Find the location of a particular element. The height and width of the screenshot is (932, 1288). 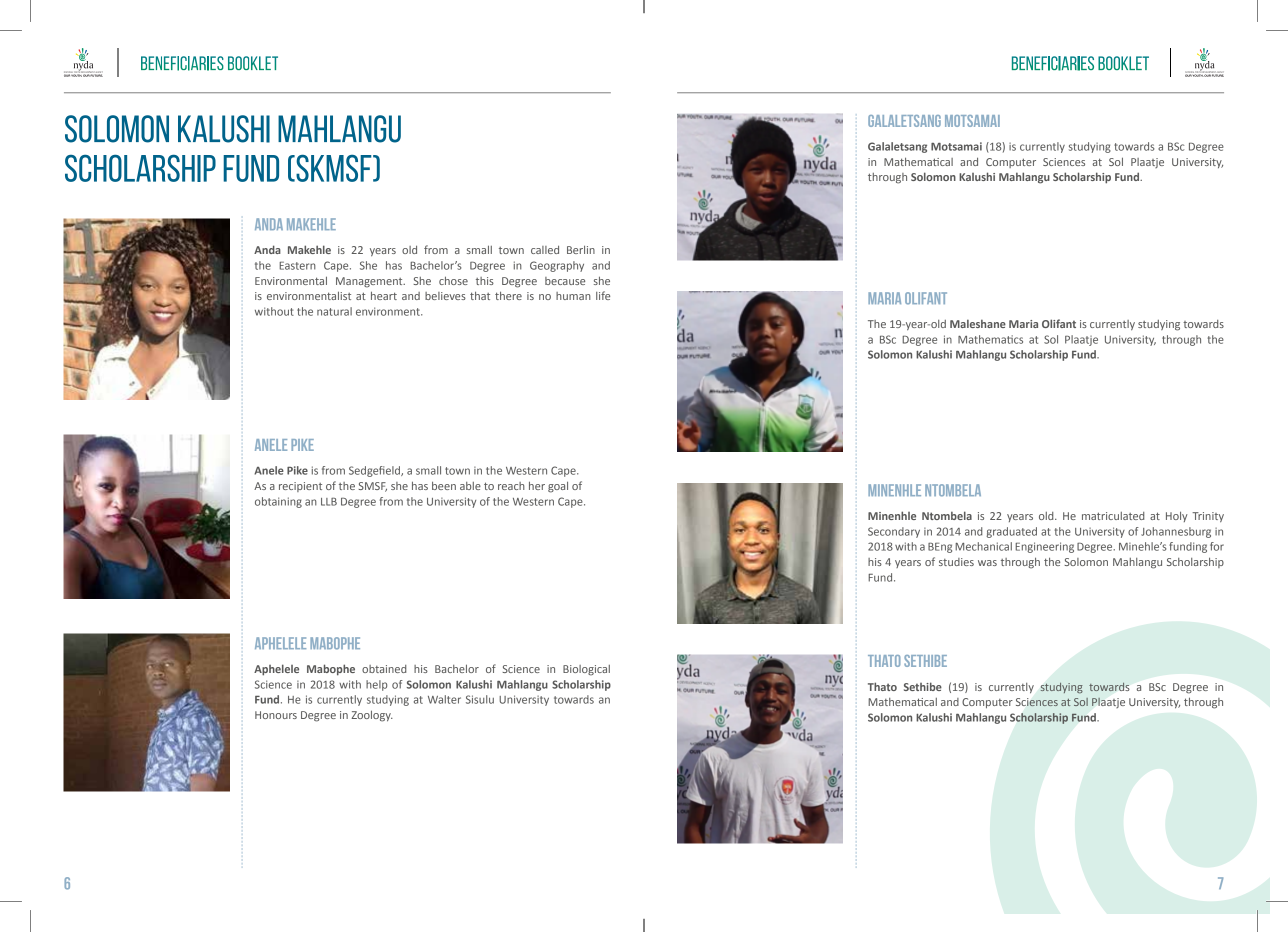

Walter is located at coordinates (444, 699).
